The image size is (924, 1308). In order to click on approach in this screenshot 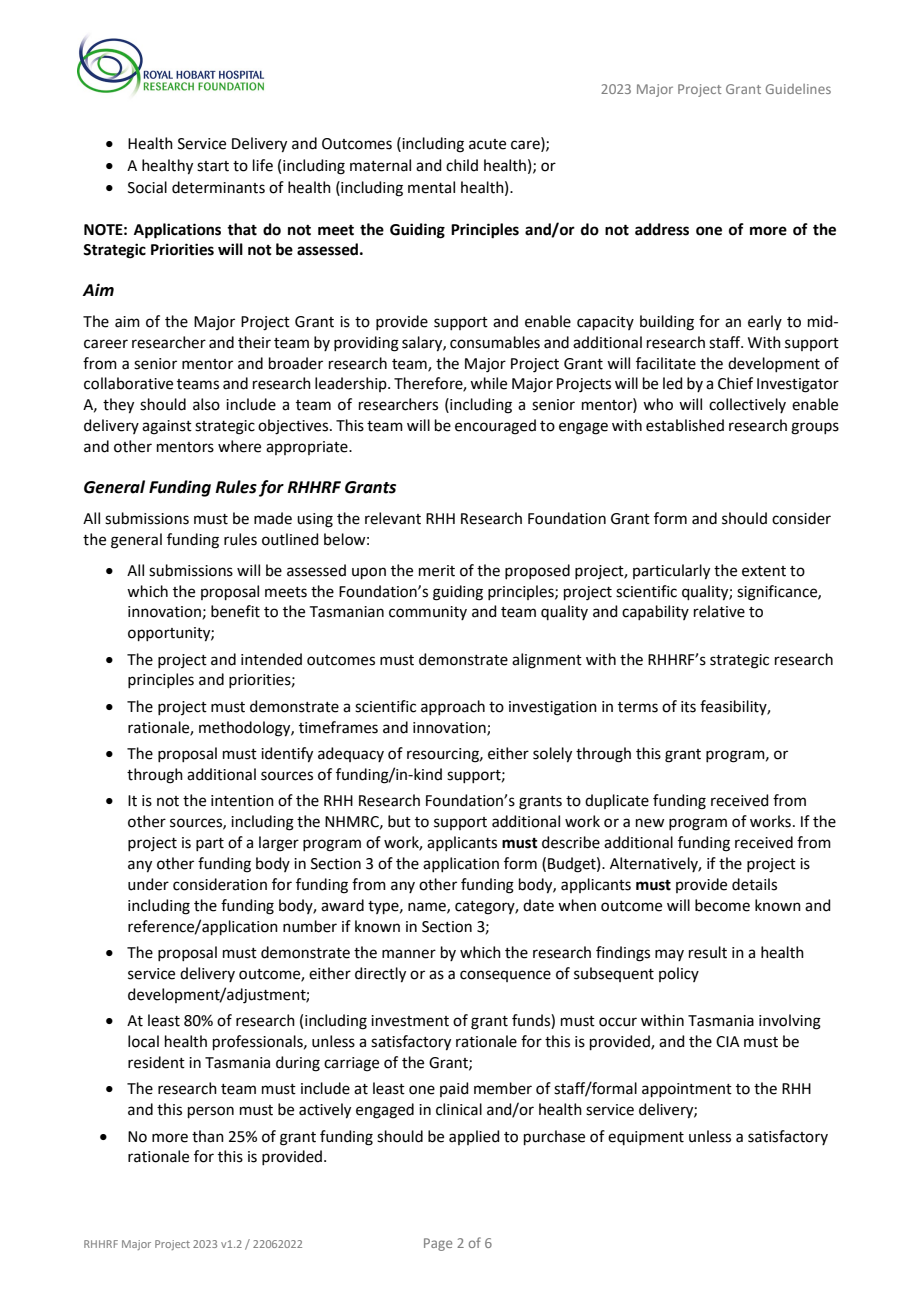, I will do `click(453, 707)`.
